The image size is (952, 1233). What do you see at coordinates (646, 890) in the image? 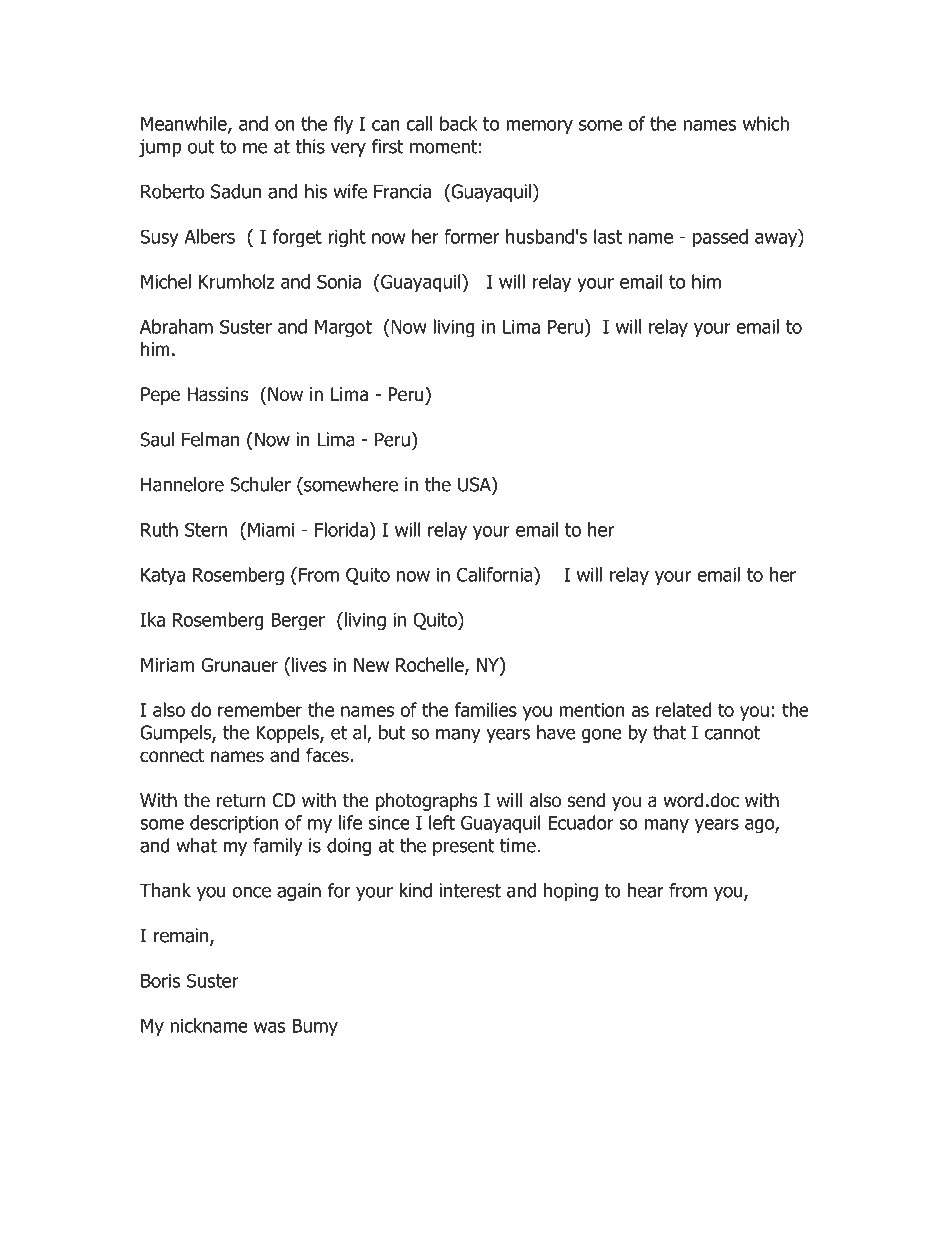
I see `hear` at bounding box center [646, 890].
